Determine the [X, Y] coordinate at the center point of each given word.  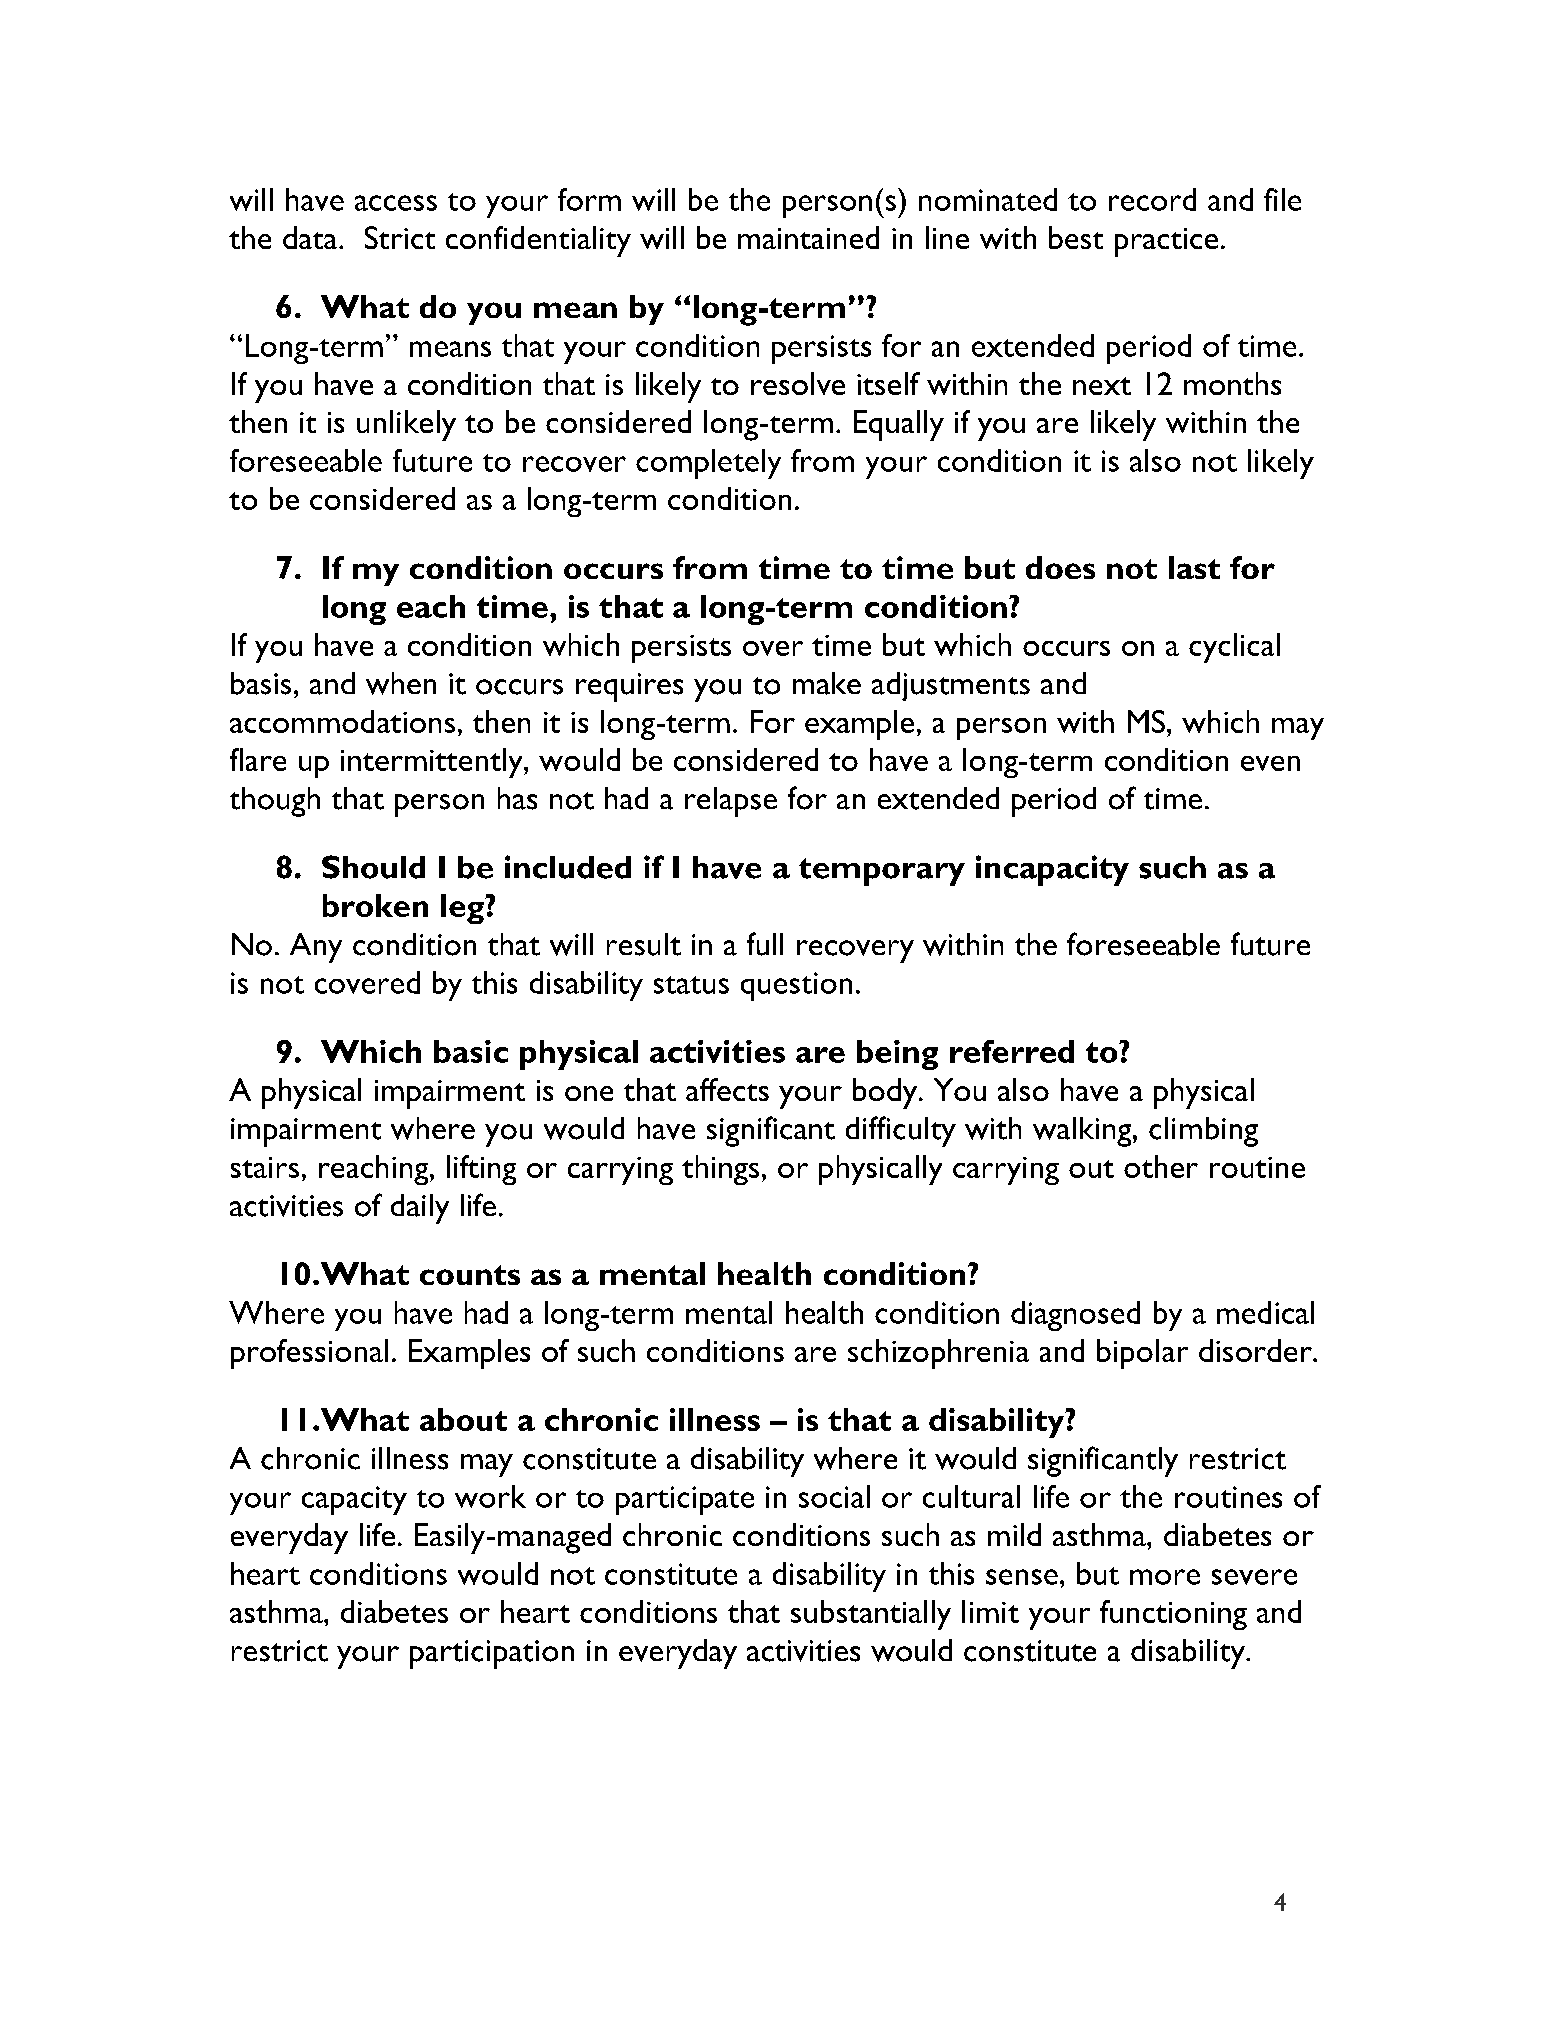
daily [420, 1209]
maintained [808, 237]
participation [492, 1654]
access [396, 203]
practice [1166, 242]
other [1161, 1166]
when [401, 683]
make [827, 683]
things [720, 1170]
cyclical [1234, 648]
